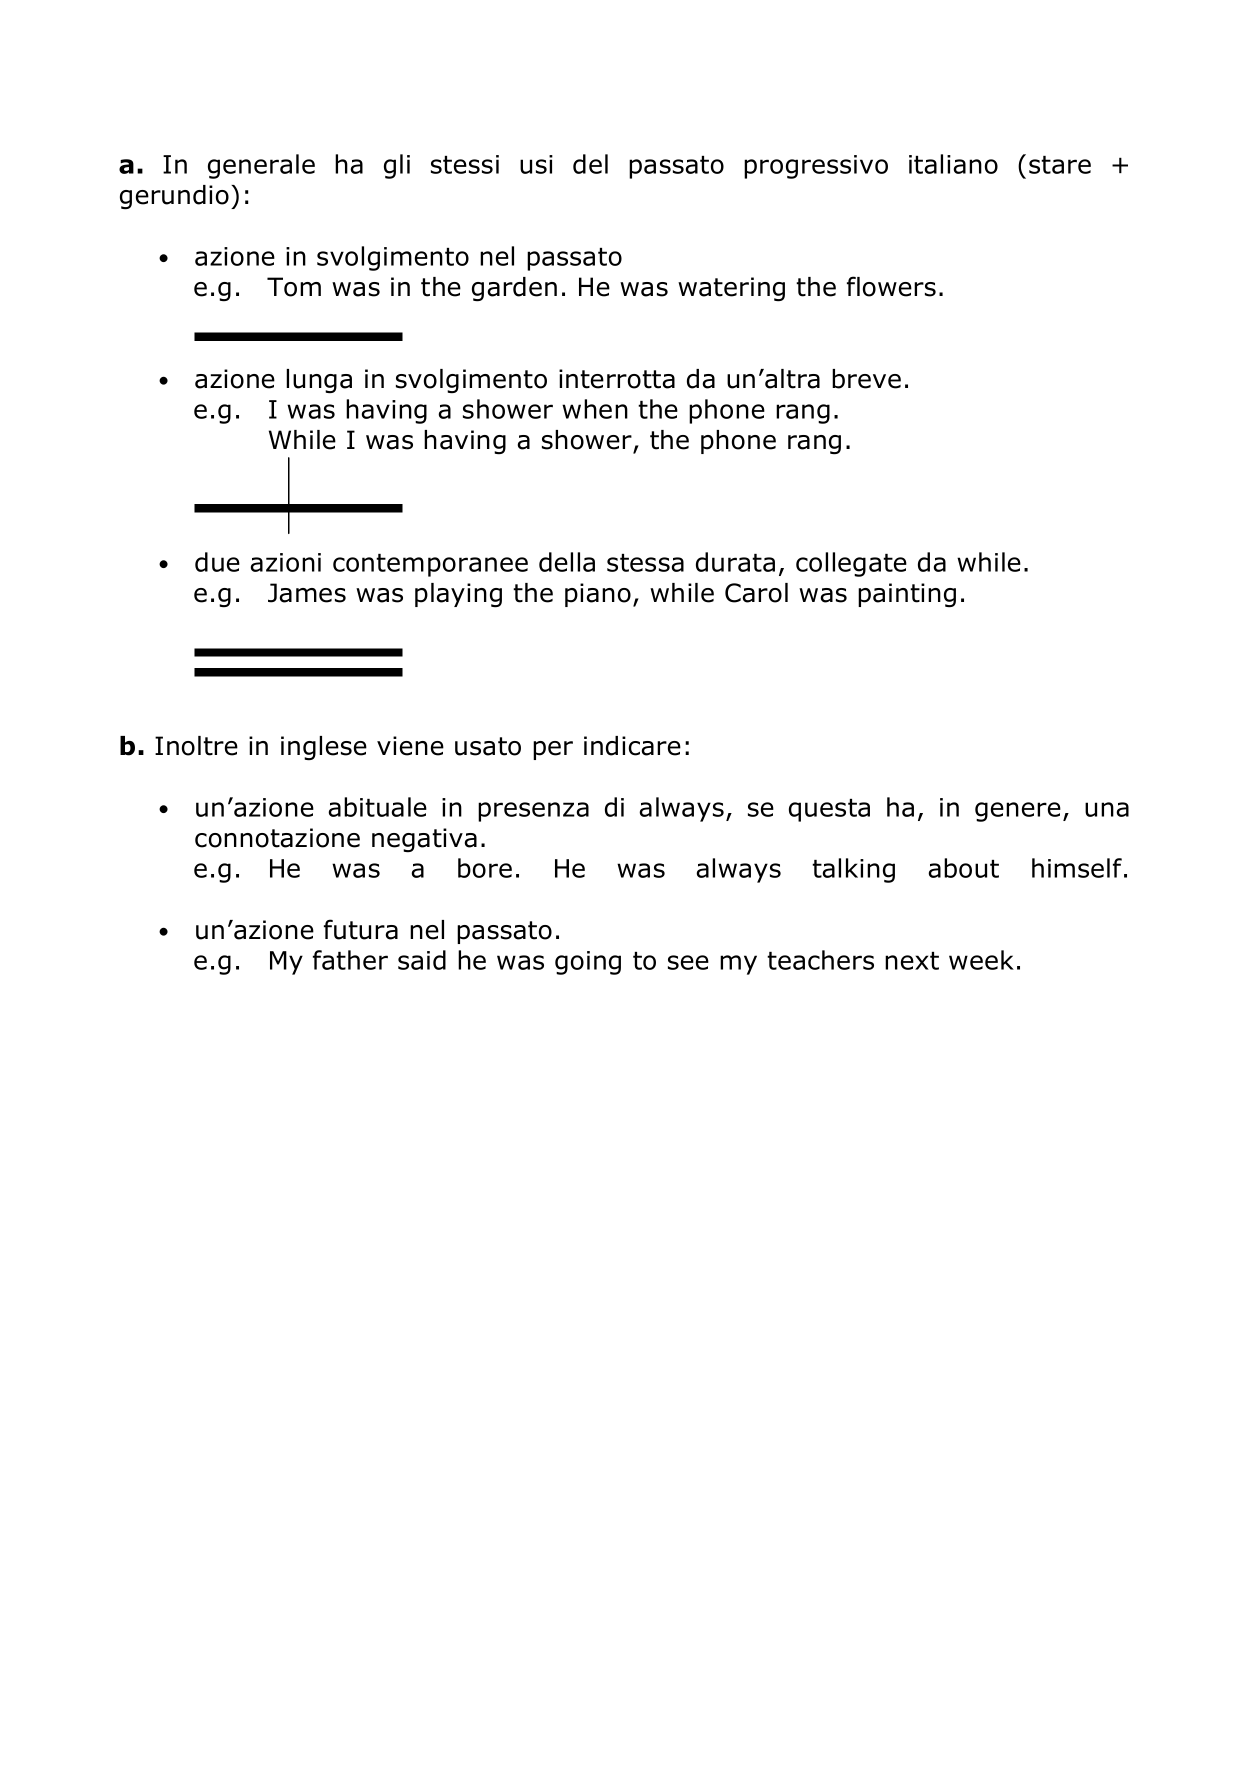 This document has width=1249, height=1767. Describe the element at coordinates (953, 164) in the document. I see `italiano` at that location.
